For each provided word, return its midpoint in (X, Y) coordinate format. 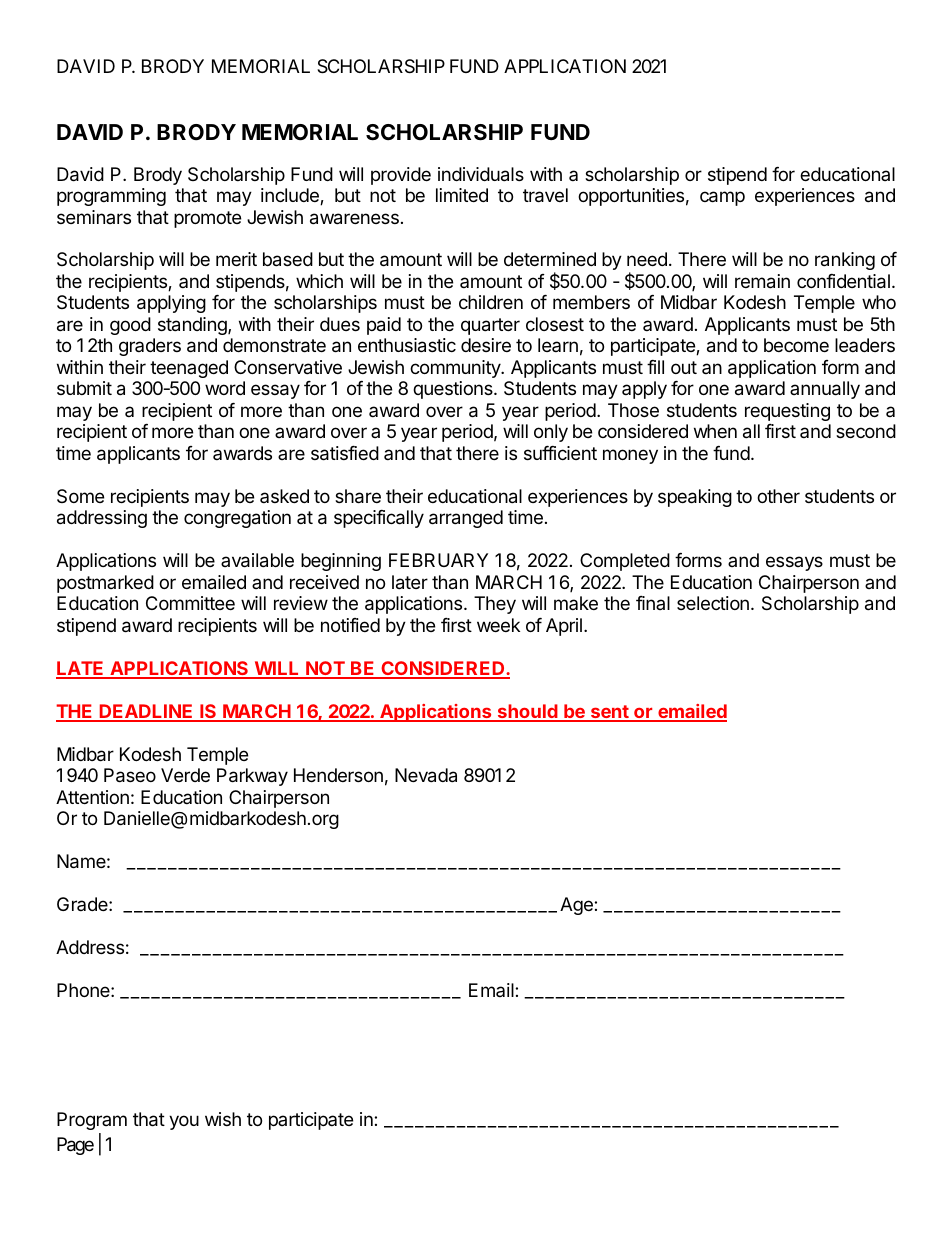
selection (713, 603)
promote (207, 219)
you (184, 1122)
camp (722, 198)
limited (462, 195)
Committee (190, 603)
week (498, 625)
